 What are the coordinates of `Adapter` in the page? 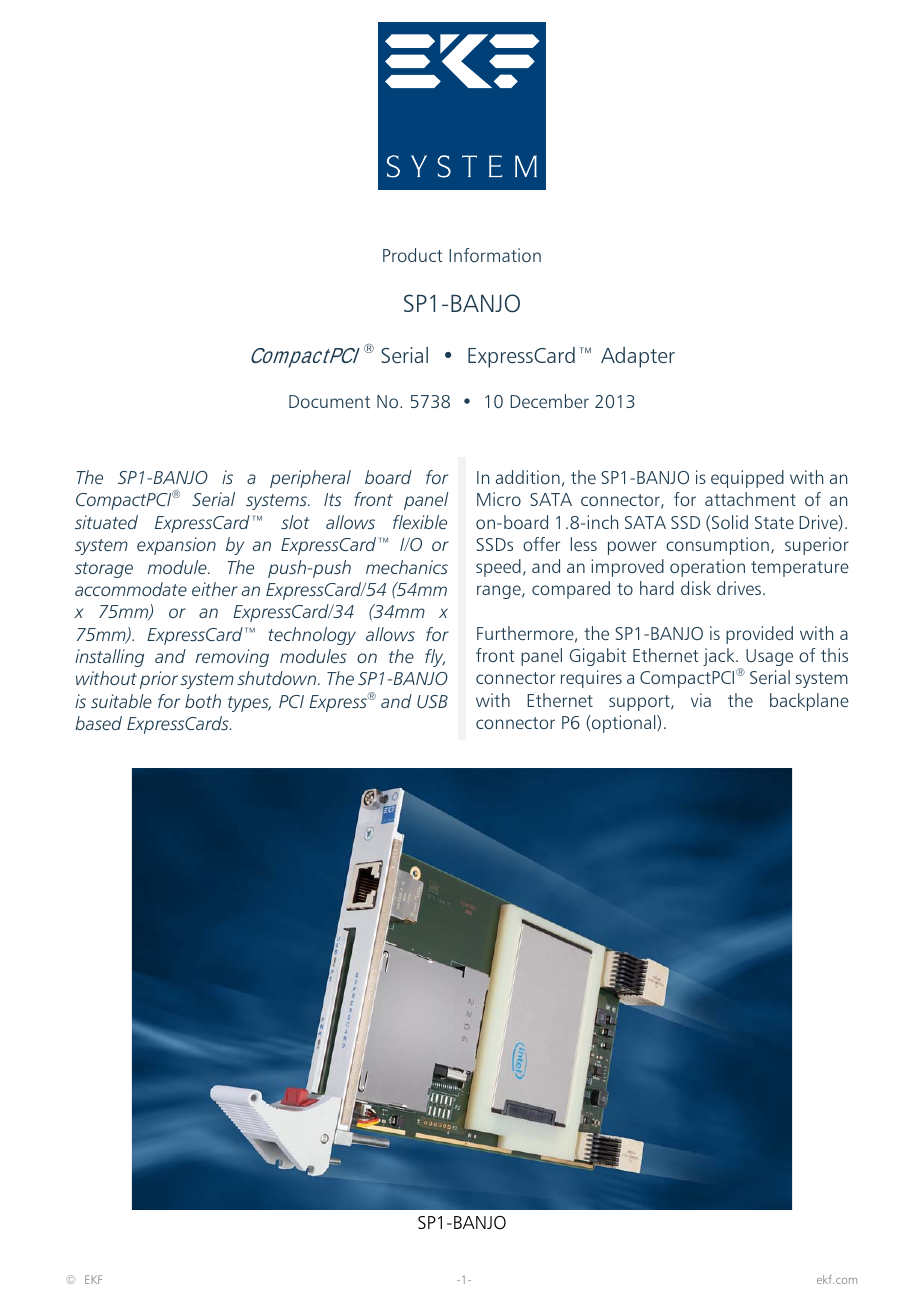 It's located at (638, 357).
